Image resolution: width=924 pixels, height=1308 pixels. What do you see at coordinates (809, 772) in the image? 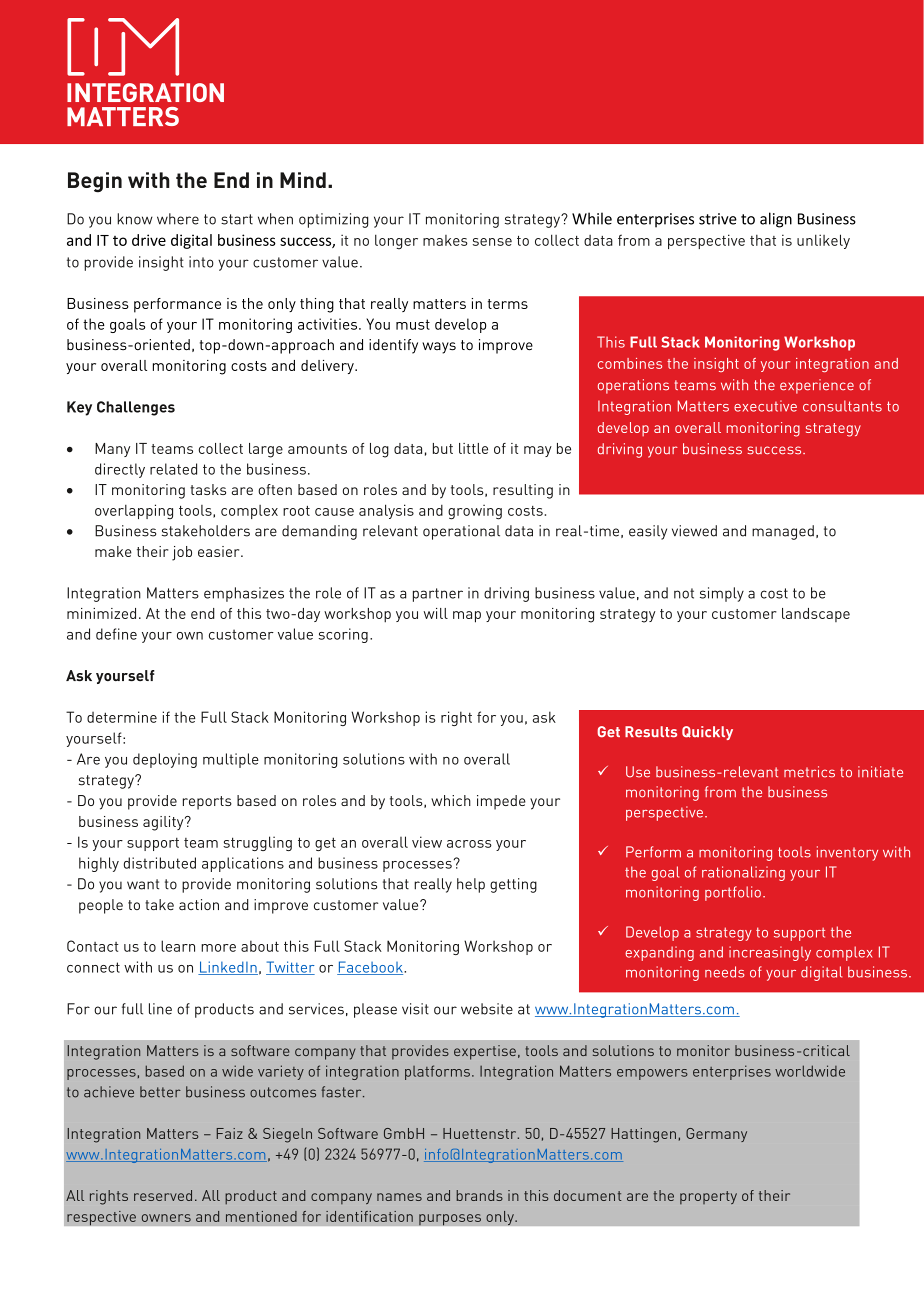
I see `metrics` at bounding box center [809, 772].
